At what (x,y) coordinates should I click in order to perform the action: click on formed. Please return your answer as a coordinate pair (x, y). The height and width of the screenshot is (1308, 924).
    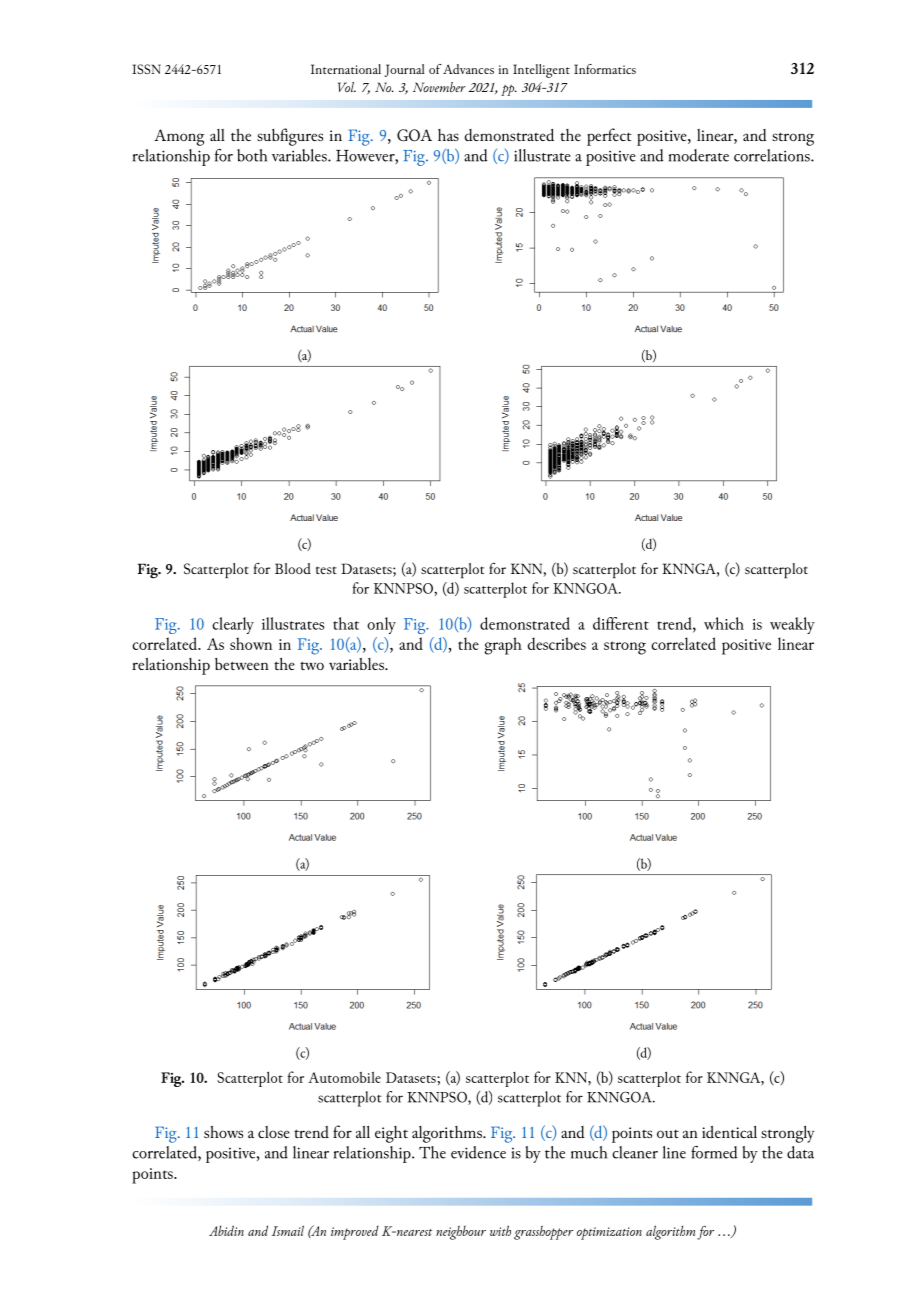
    Looking at the image, I should click on (714, 1152).
